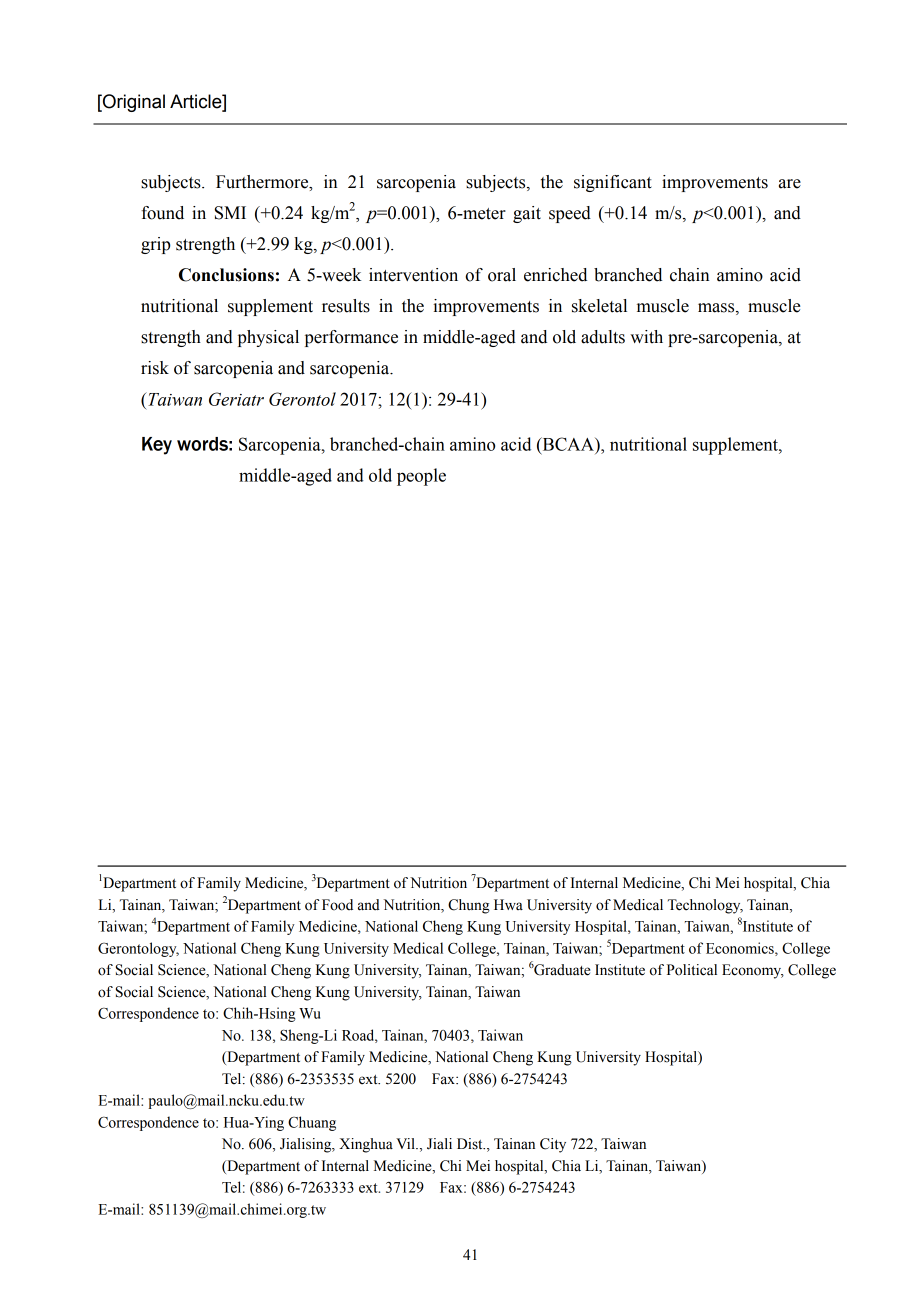  I want to click on Chuang, so click(312, 1123).
